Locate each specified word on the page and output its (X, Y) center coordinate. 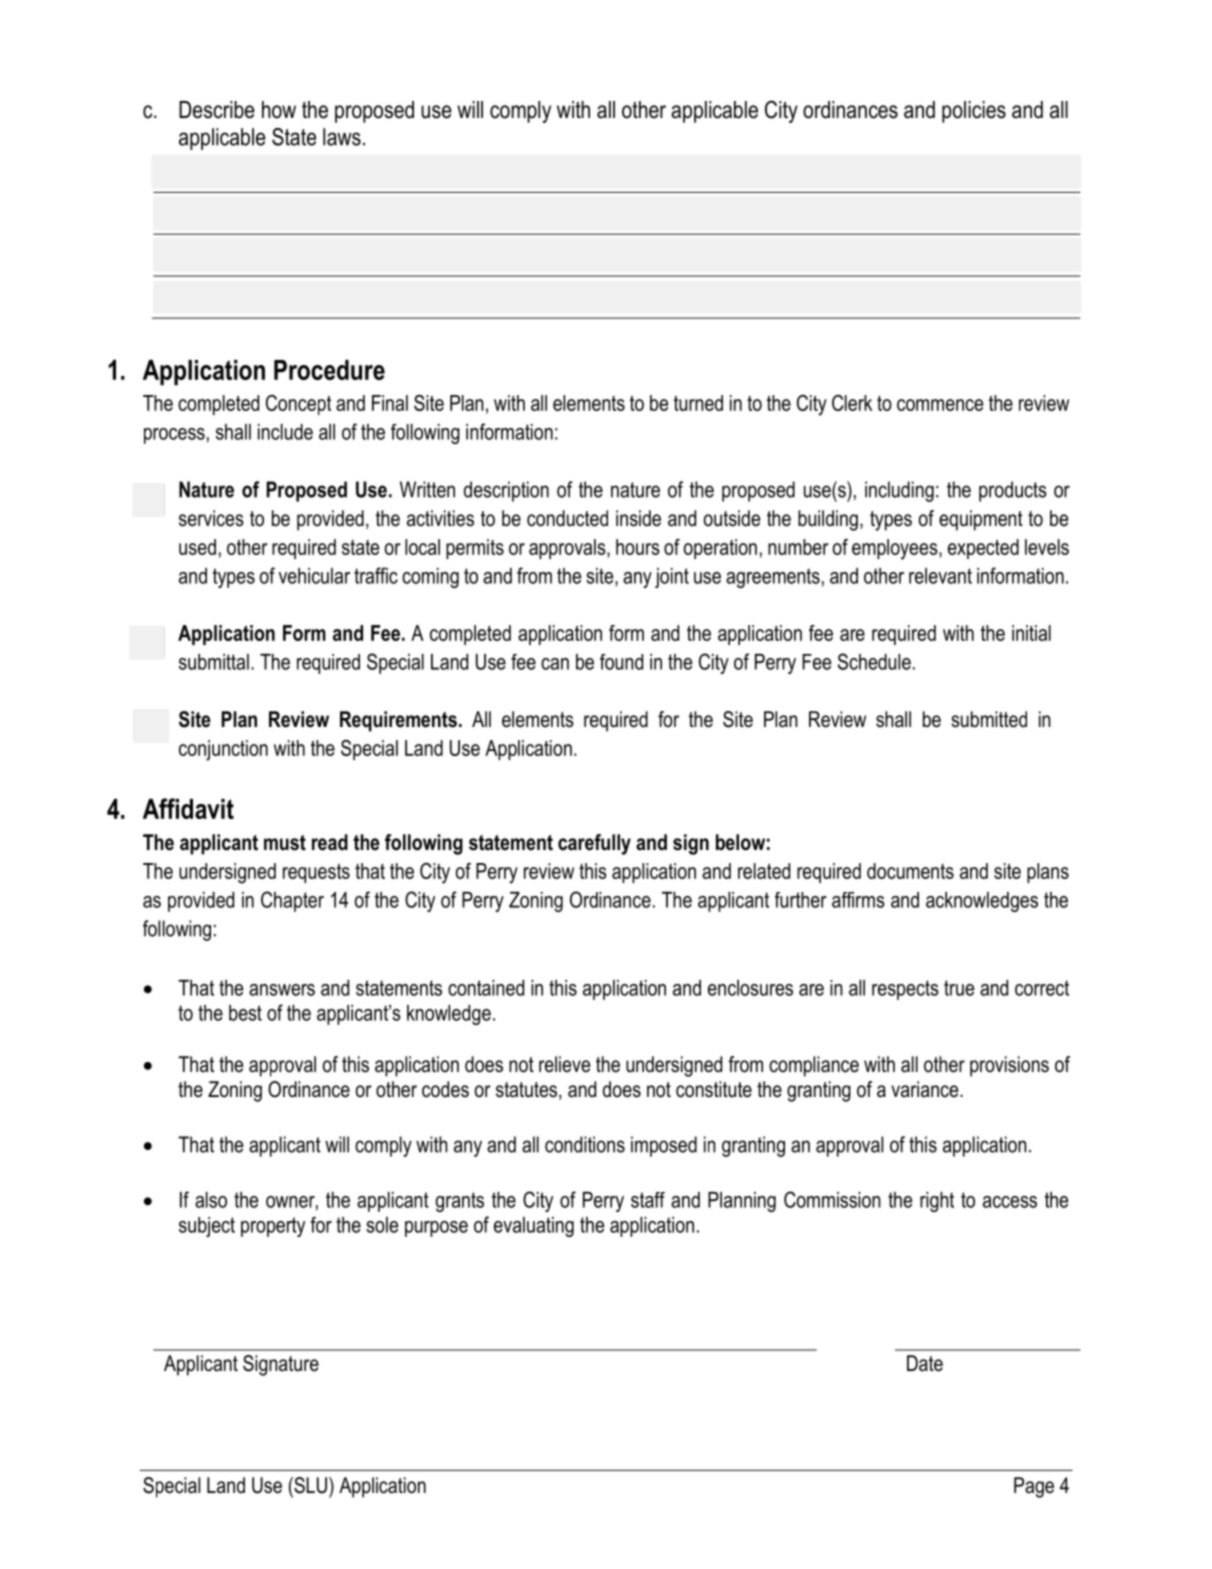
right (937, 1202)
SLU (311, 1485)
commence (940, 405)
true (959, 988)
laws (342, 137)
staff (648, 1200)
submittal (214, 662)
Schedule (874, 661)
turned (698, 403)
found (621, 662)
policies (974, 112)
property (273, 1227)
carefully (594, 844)
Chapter (292, 901)
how (279, 110)
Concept (298, 405)
